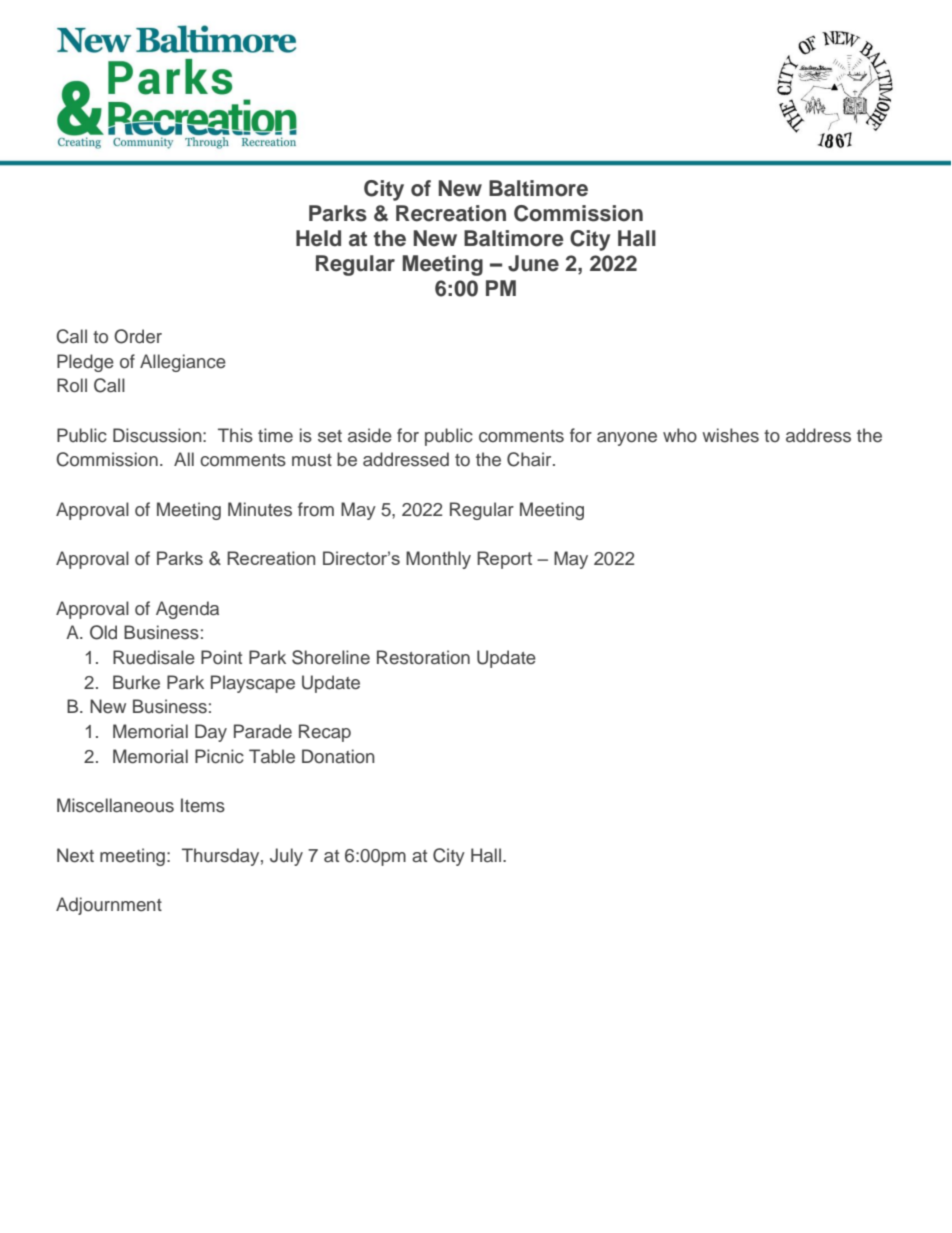 The width and height of the screenshot is (952, 1233). What do you see at coordinates (286, 857) in the screenshot?
I see `July` at bounding box center [286, 857].
